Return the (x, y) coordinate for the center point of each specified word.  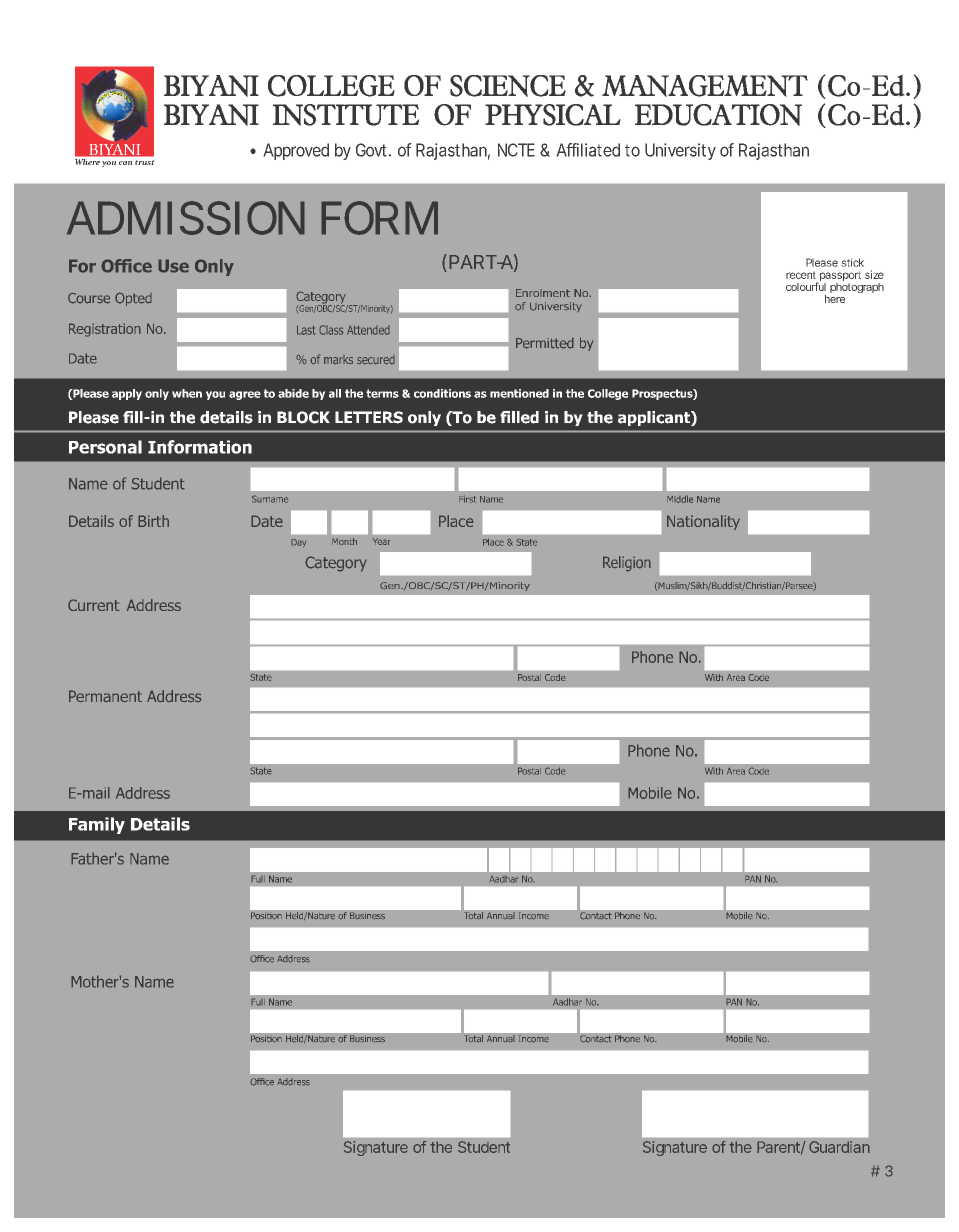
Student (484, 1147)
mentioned (519, 393)
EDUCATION (718, 115)
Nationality (703, 522)
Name (491, 499)
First (467, 499)
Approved (296, 151)
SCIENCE (508, 86)
